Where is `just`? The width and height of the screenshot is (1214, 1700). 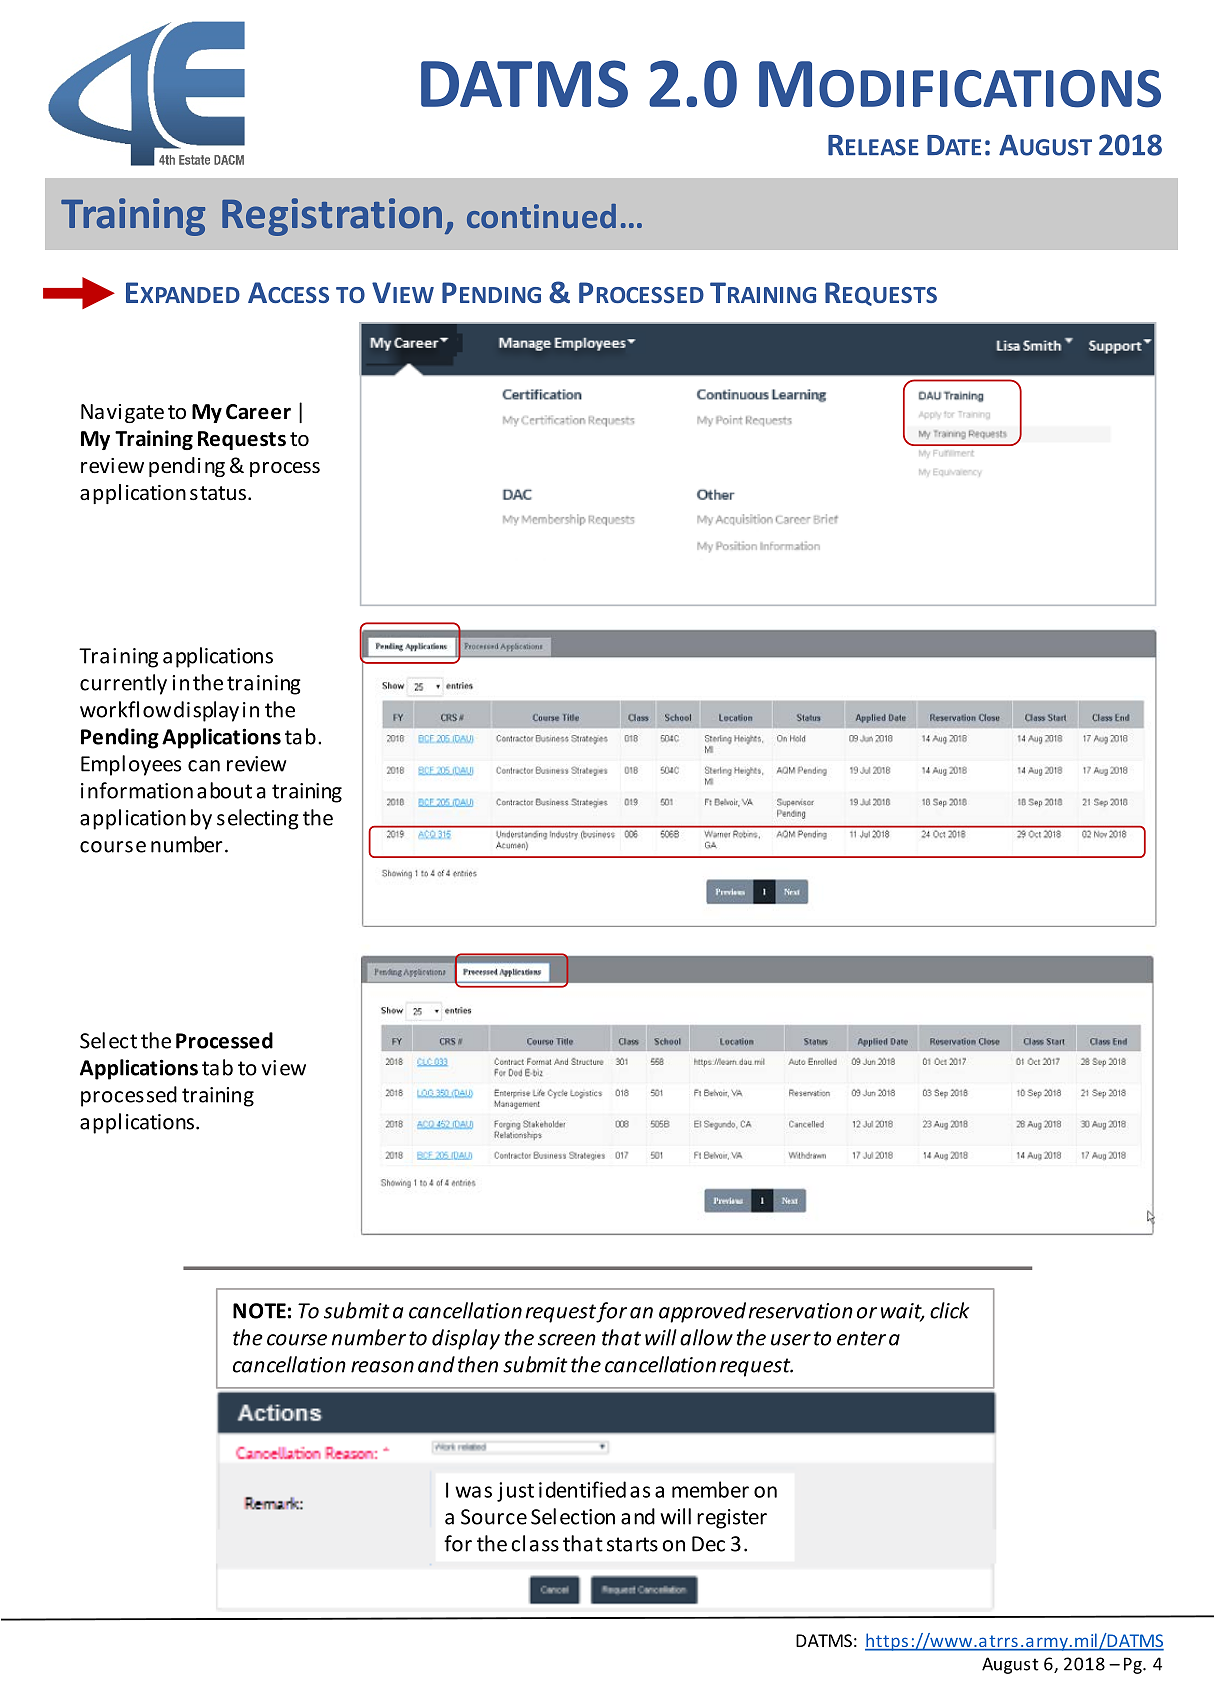
just is located at coordinates (515, 1492).
